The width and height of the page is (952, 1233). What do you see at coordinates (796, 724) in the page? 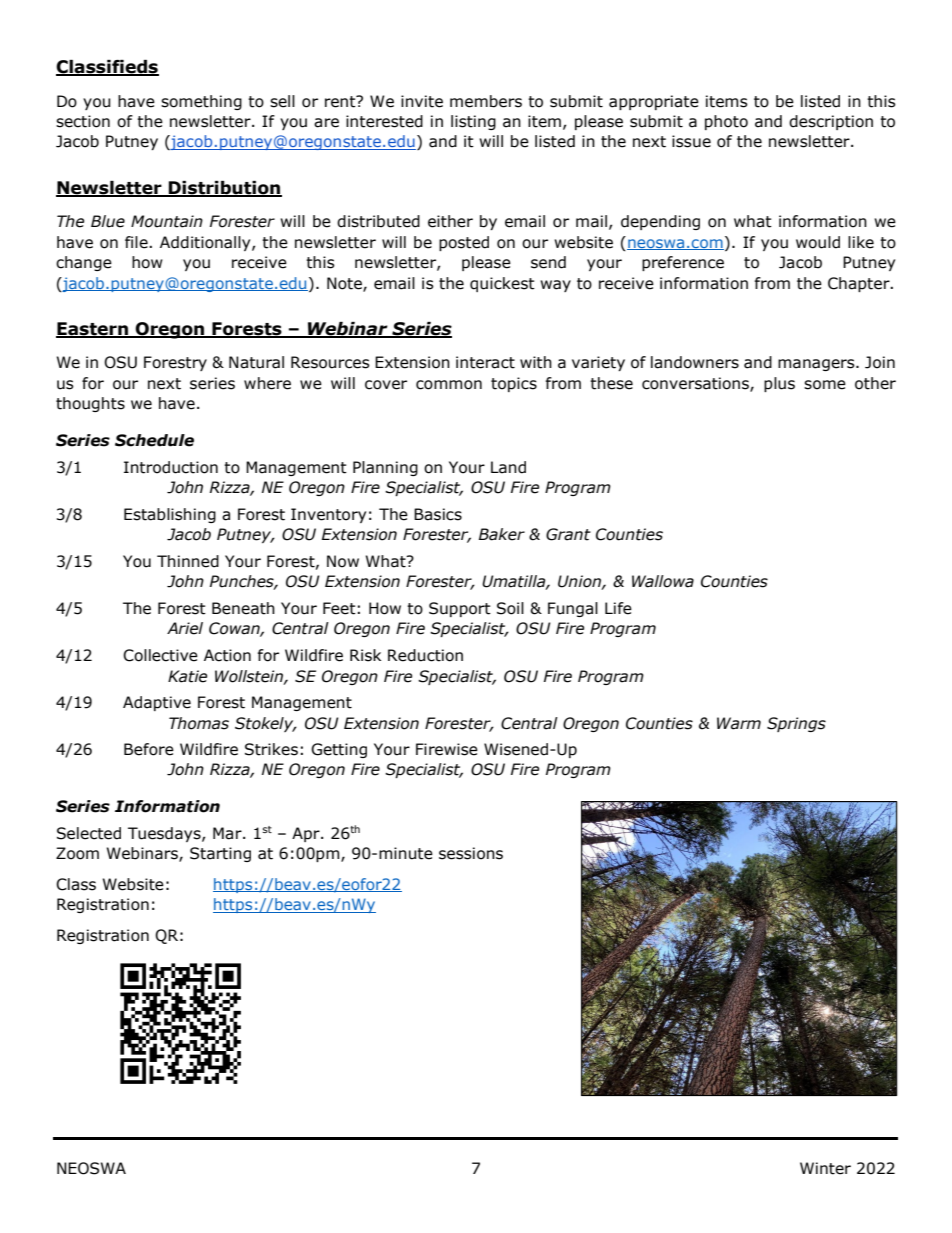
I see `Springs` at bounding box center [796, 724].
